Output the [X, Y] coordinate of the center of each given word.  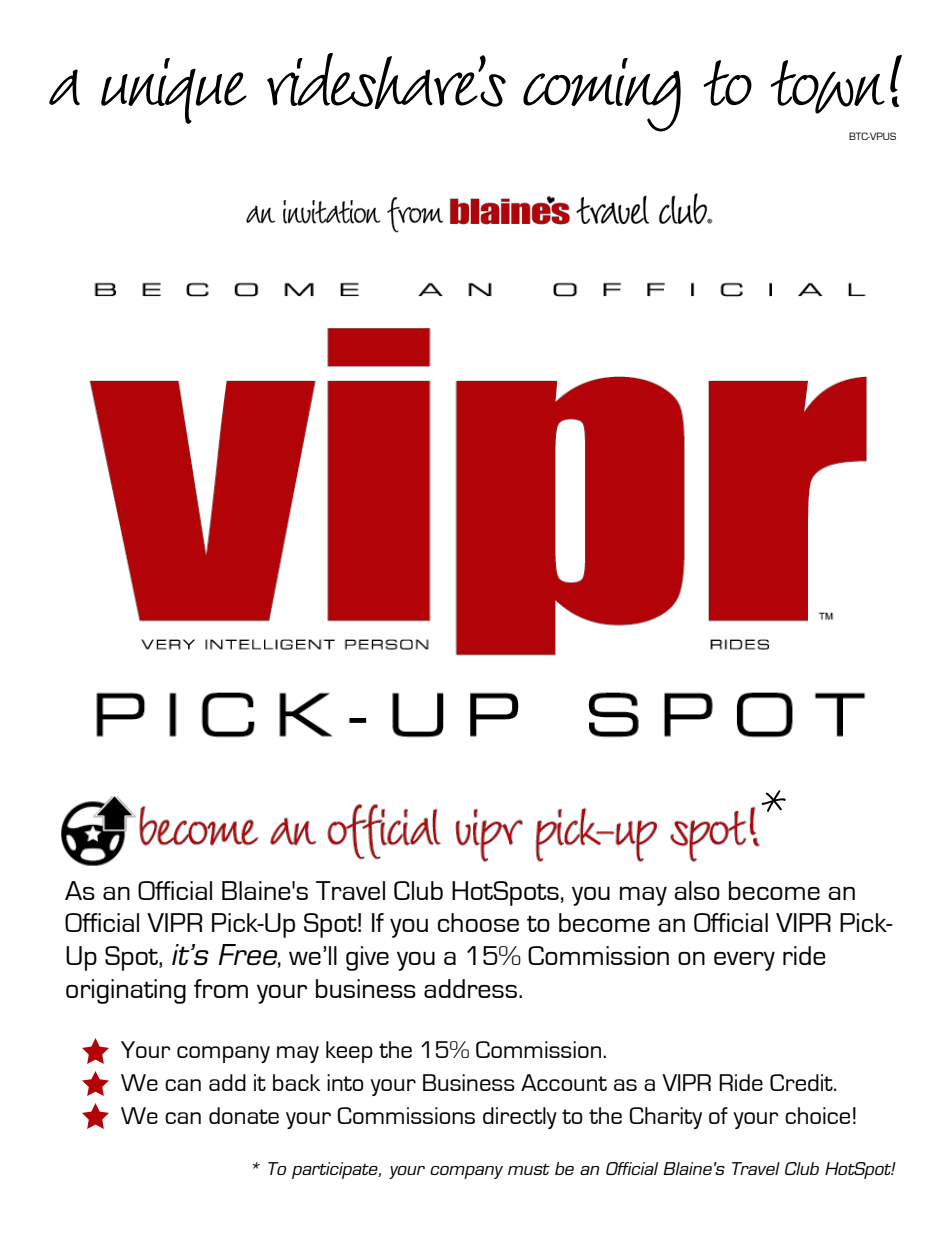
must [529, 1169]
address [472, 988]
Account [564, 1082]
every [744, 961]
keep [349, 1052]
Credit [802, 1082]
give [367, 958]
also [697, 890]
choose [478, 922]
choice [817, 1115]
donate [244, 1115]
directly [520, 1118]
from [221, 988]
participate [336, 1170]
